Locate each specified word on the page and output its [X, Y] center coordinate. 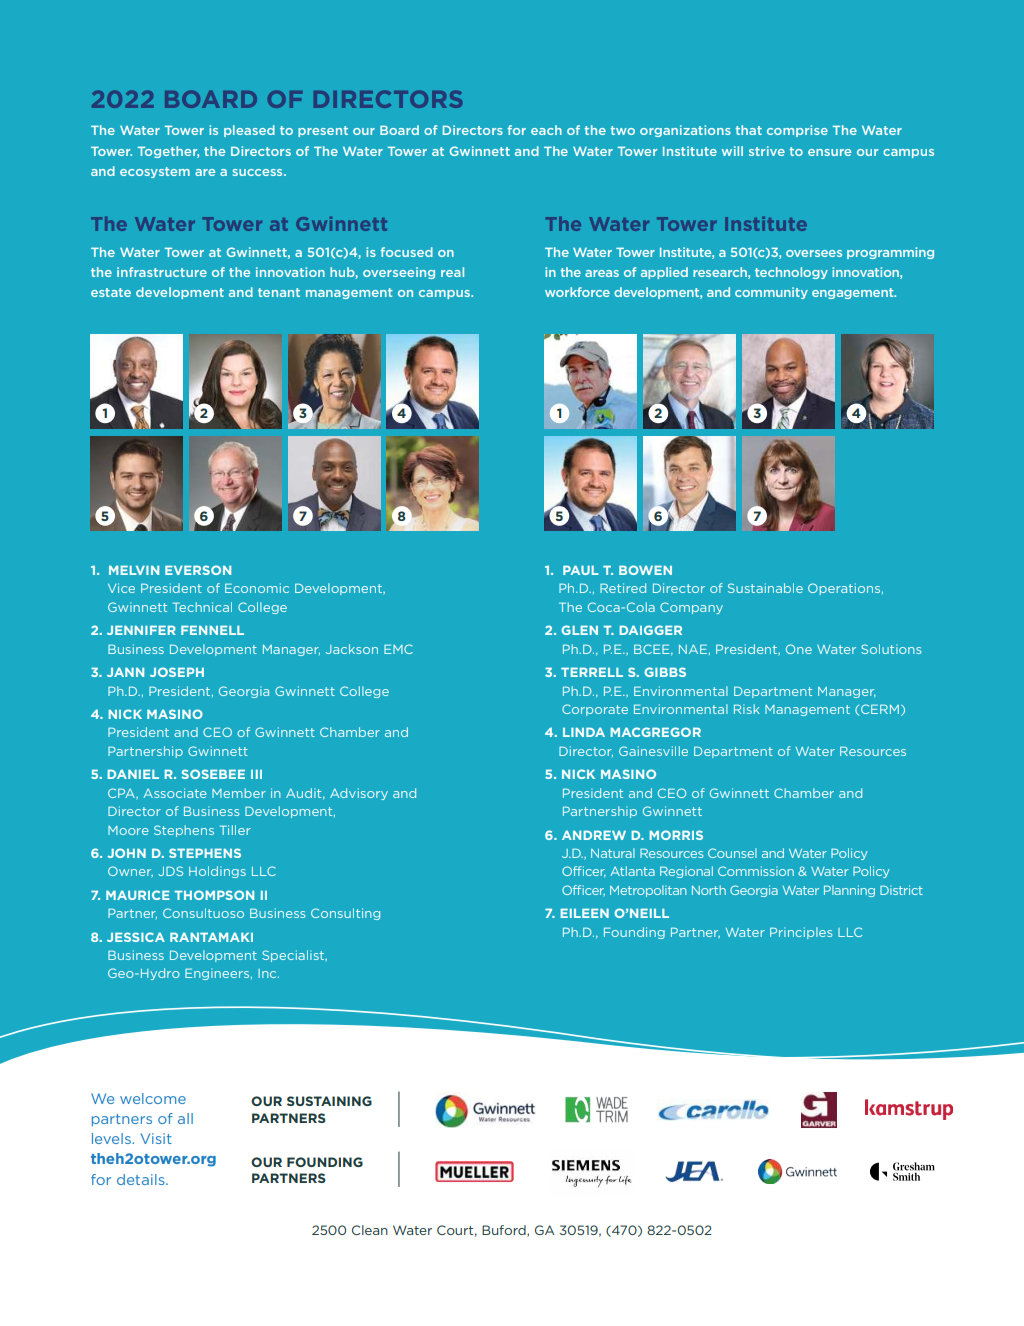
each [546, 130]
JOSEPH [177, 672]
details [142, 1179]
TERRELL [592, 672]
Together [168, 152]
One [799, 649]
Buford [505, 1231]
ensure [829, 152]
